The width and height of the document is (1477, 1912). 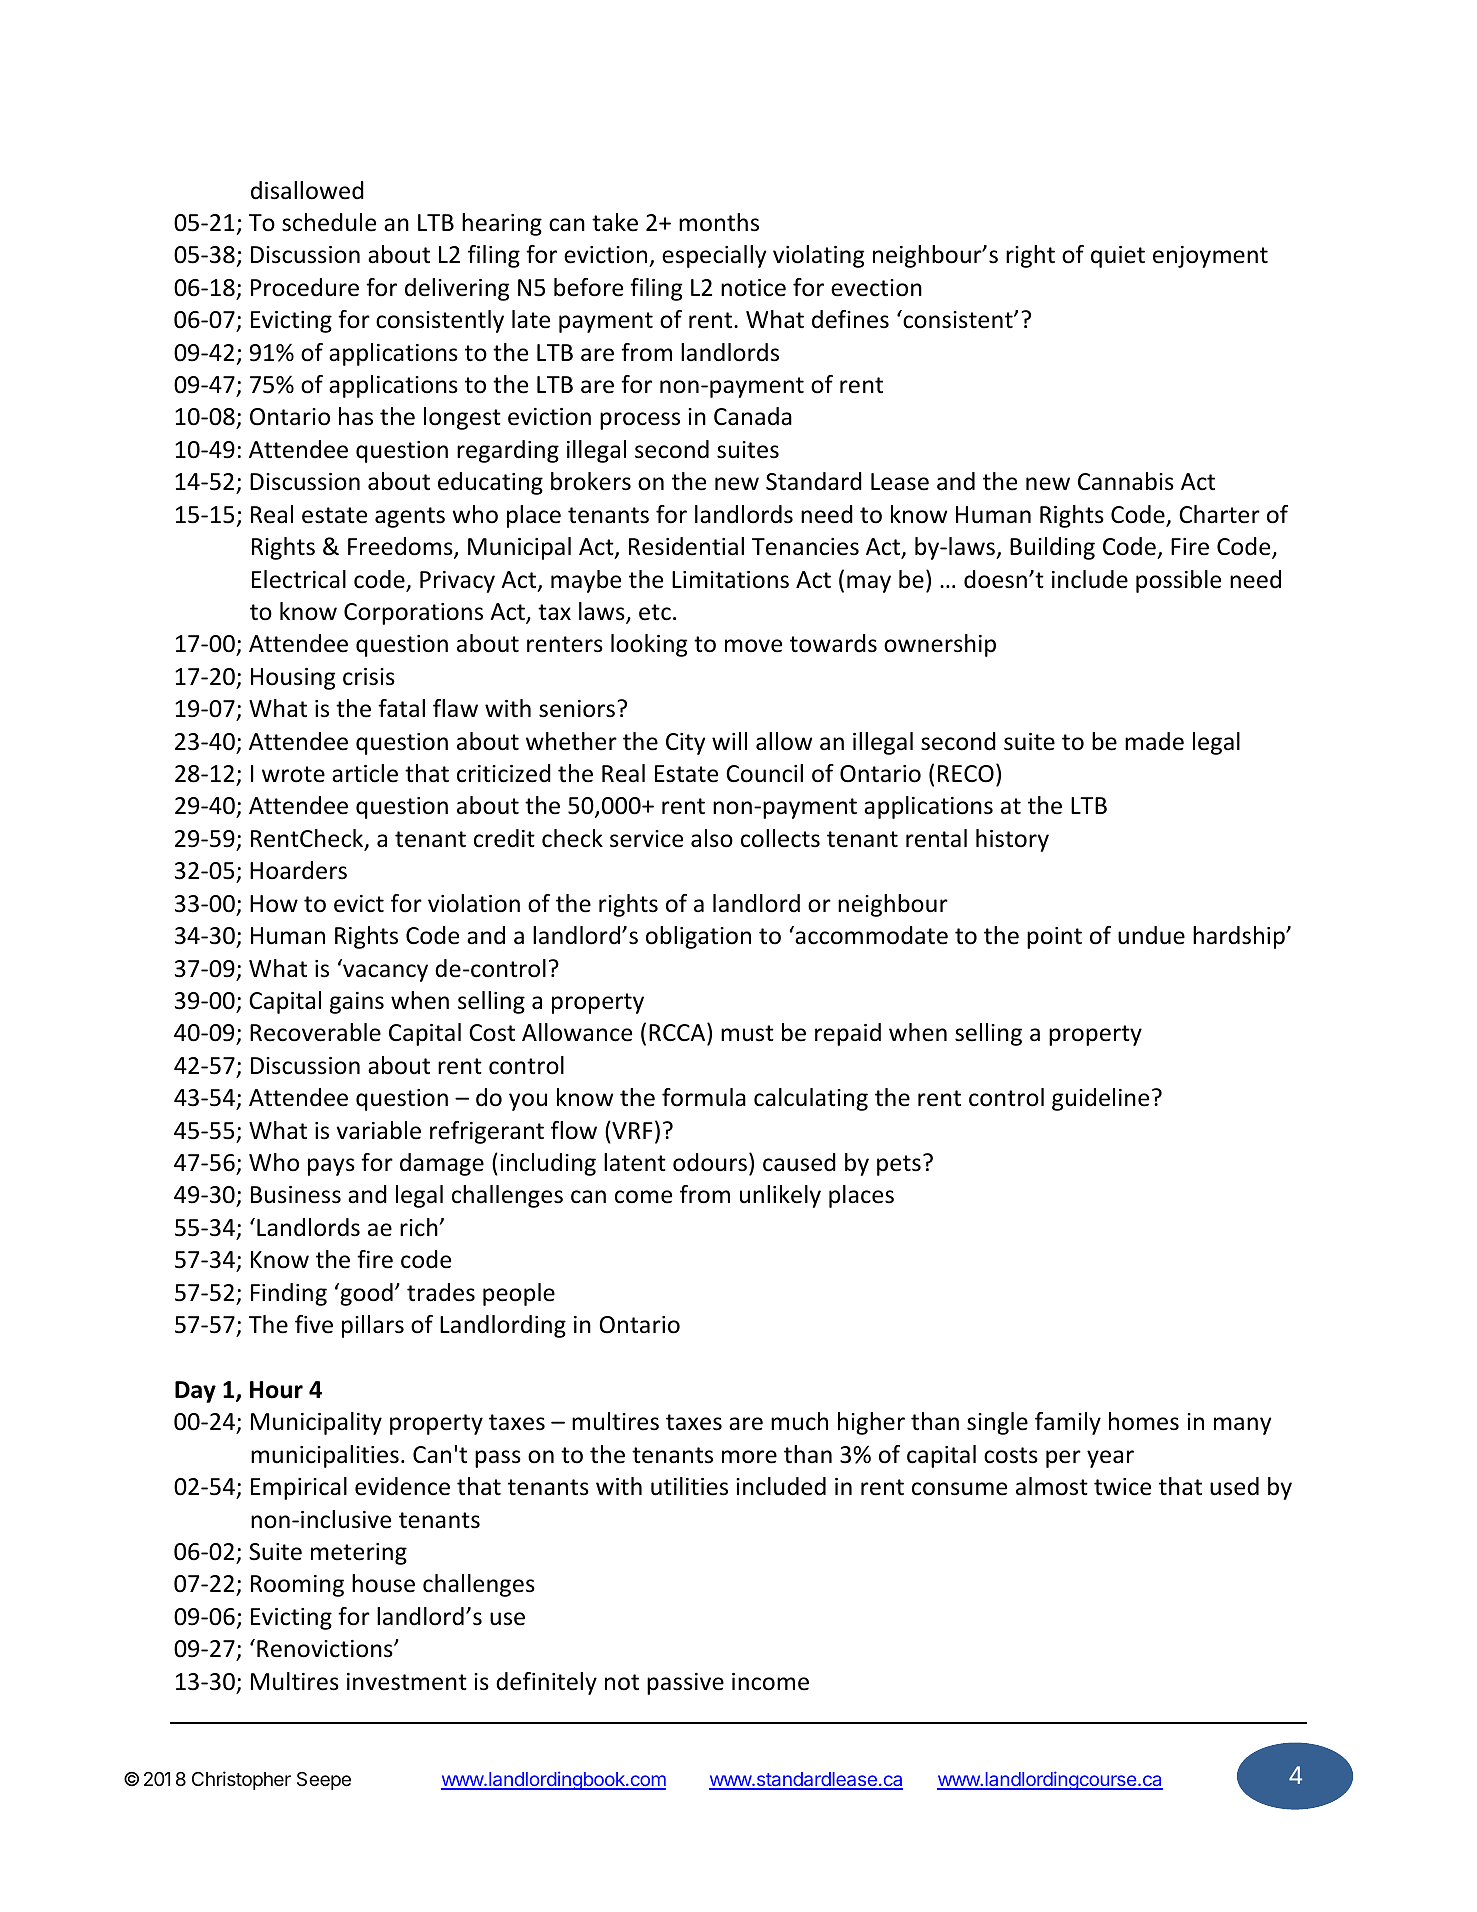 I want to click on definitely, so click(x=546, y=1683).
